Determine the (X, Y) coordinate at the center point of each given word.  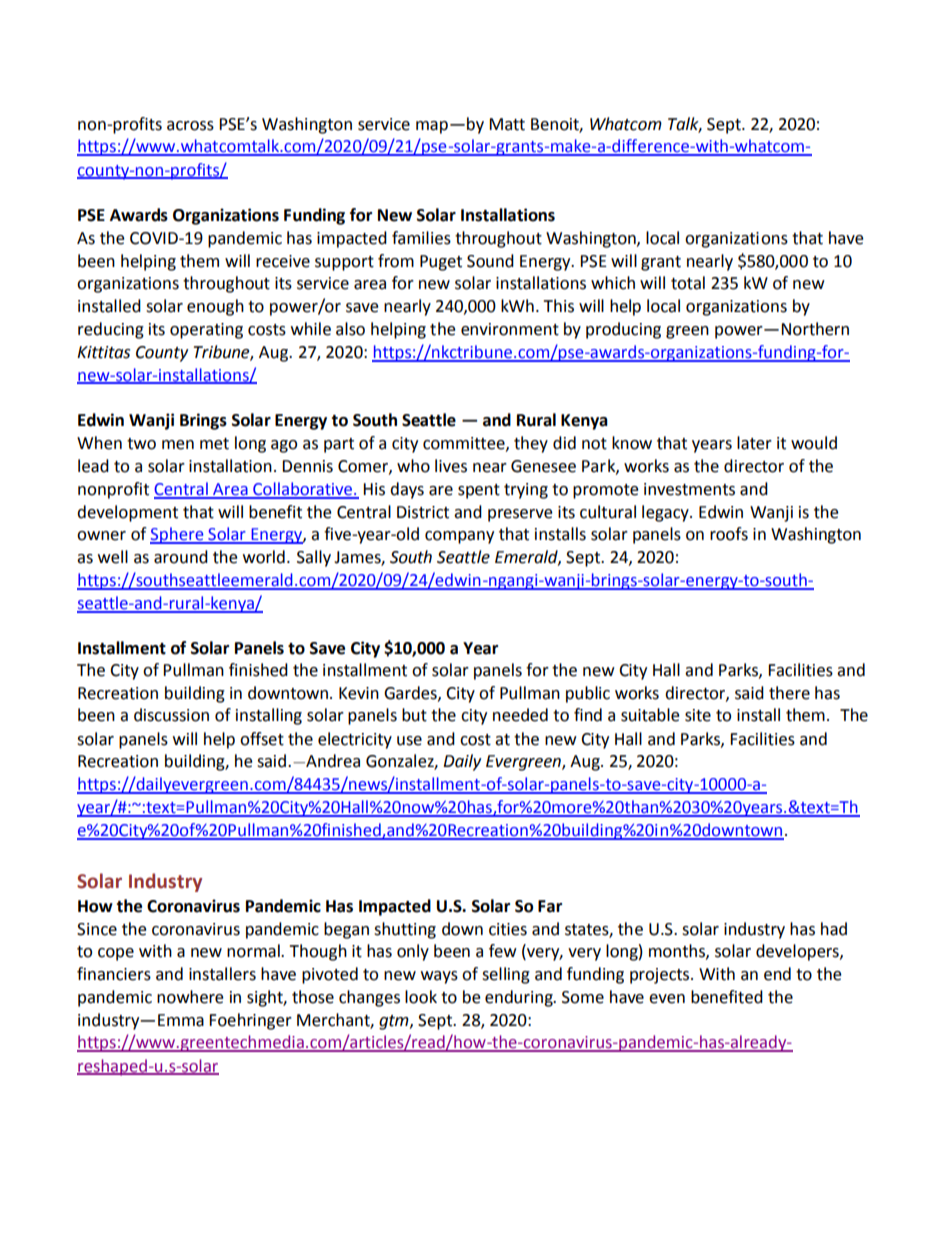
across (190, 126)
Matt (507, 124)
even (667, 999)
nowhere (190, 997)
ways (439, 977)
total (688, 283)
